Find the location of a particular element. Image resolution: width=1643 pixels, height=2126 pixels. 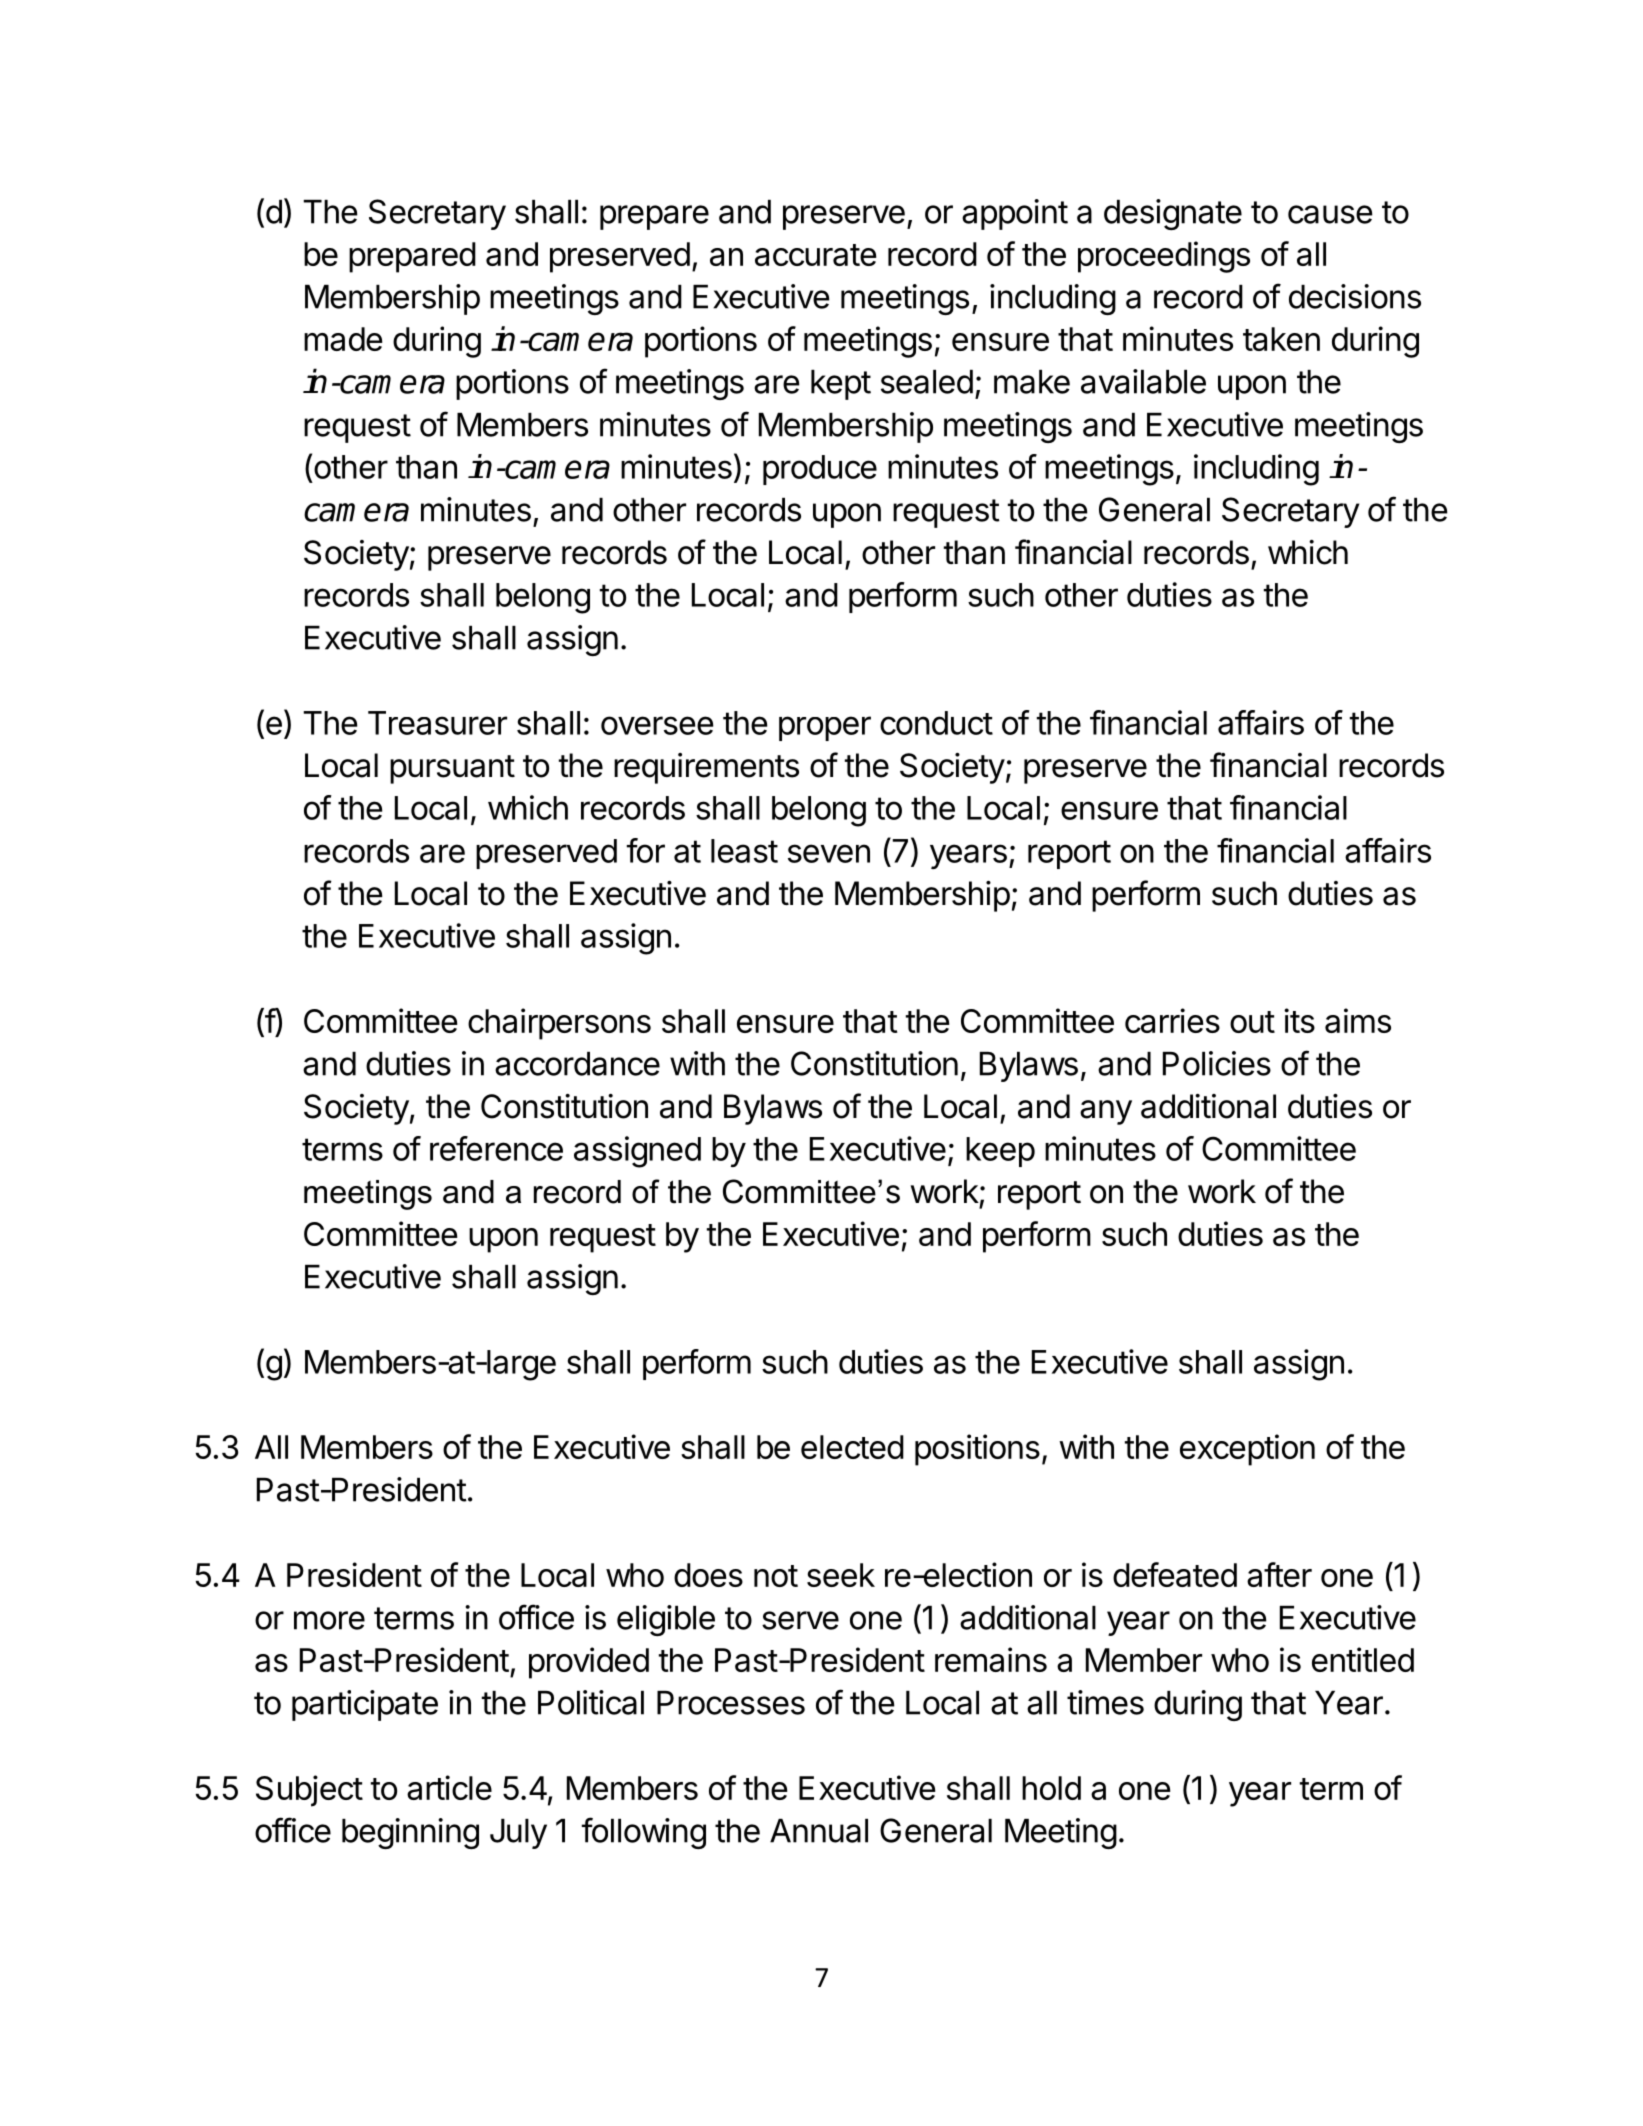

exception is located at coordinates (1247, 1450).
